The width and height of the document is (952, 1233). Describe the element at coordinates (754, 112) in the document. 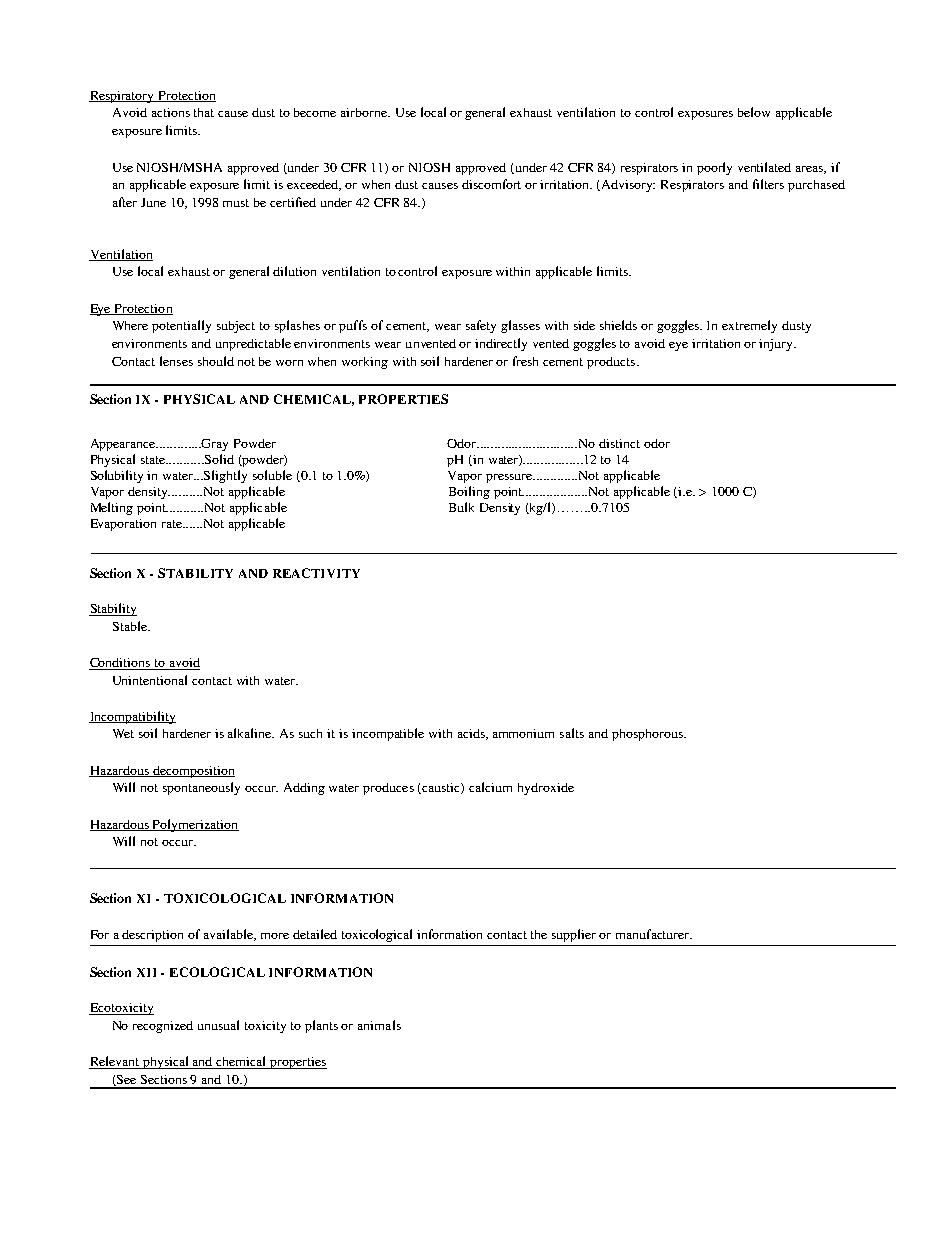

I see `below` at that location.
